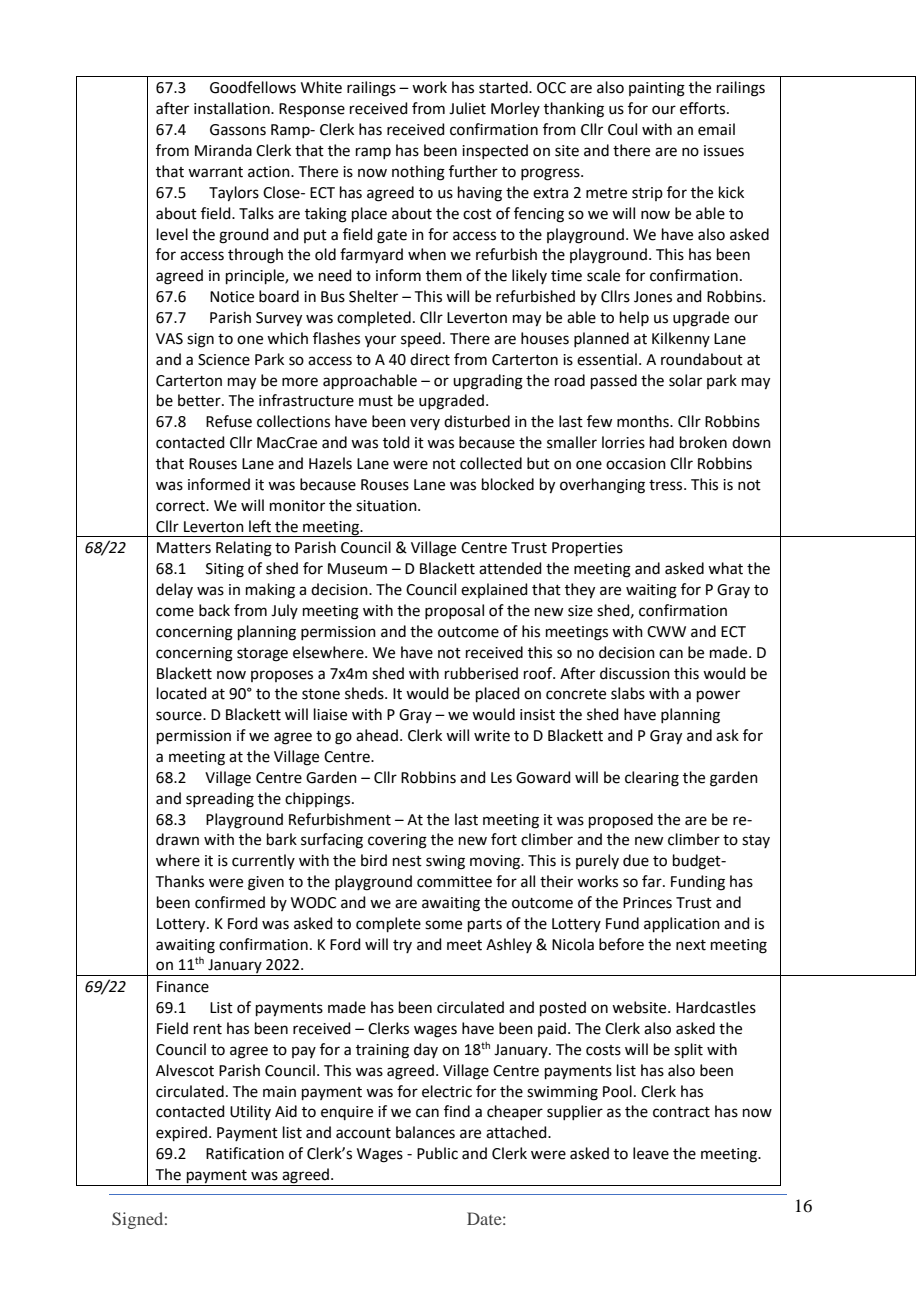 This screenshot has height=1308, width=924. I want to click on Utility, so click(250, 1112).
